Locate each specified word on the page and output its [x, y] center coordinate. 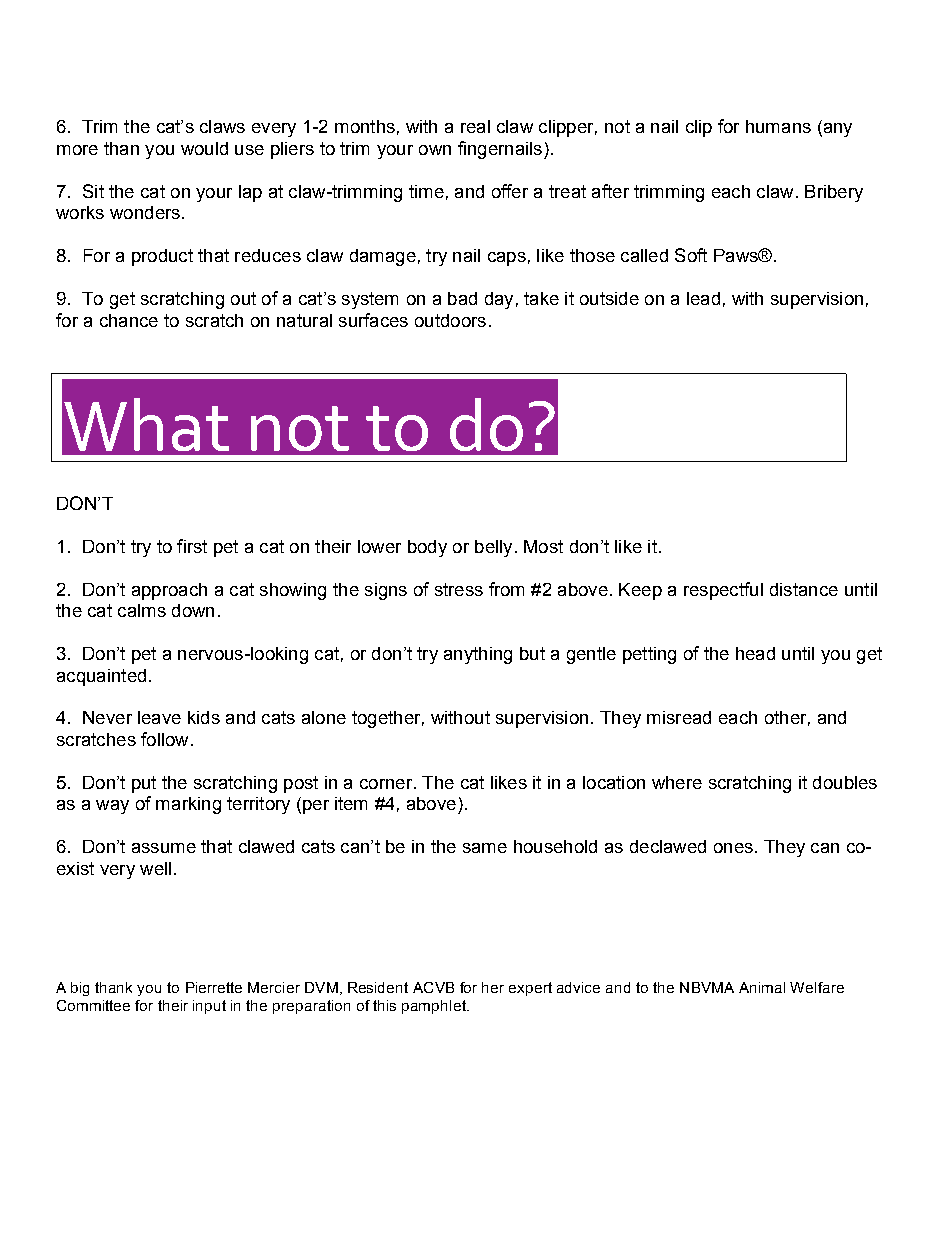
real [475, 126]
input [209, 1007]
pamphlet [435, 1007]
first [192, 546]
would [204, 148]
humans [778, 126]
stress [459, 589]
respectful [723, 591]
